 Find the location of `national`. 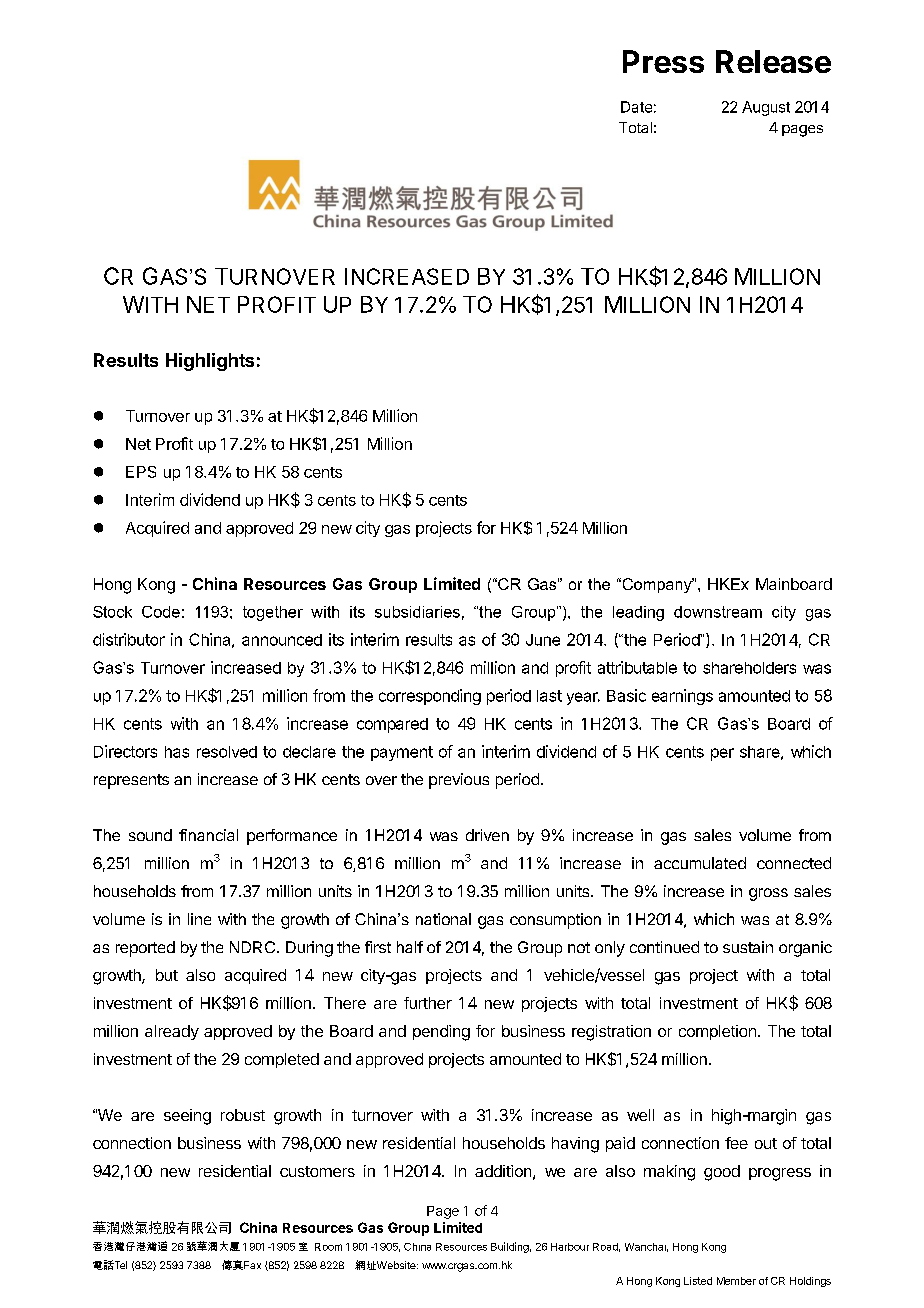

national is located at coordinates (443, 919).
